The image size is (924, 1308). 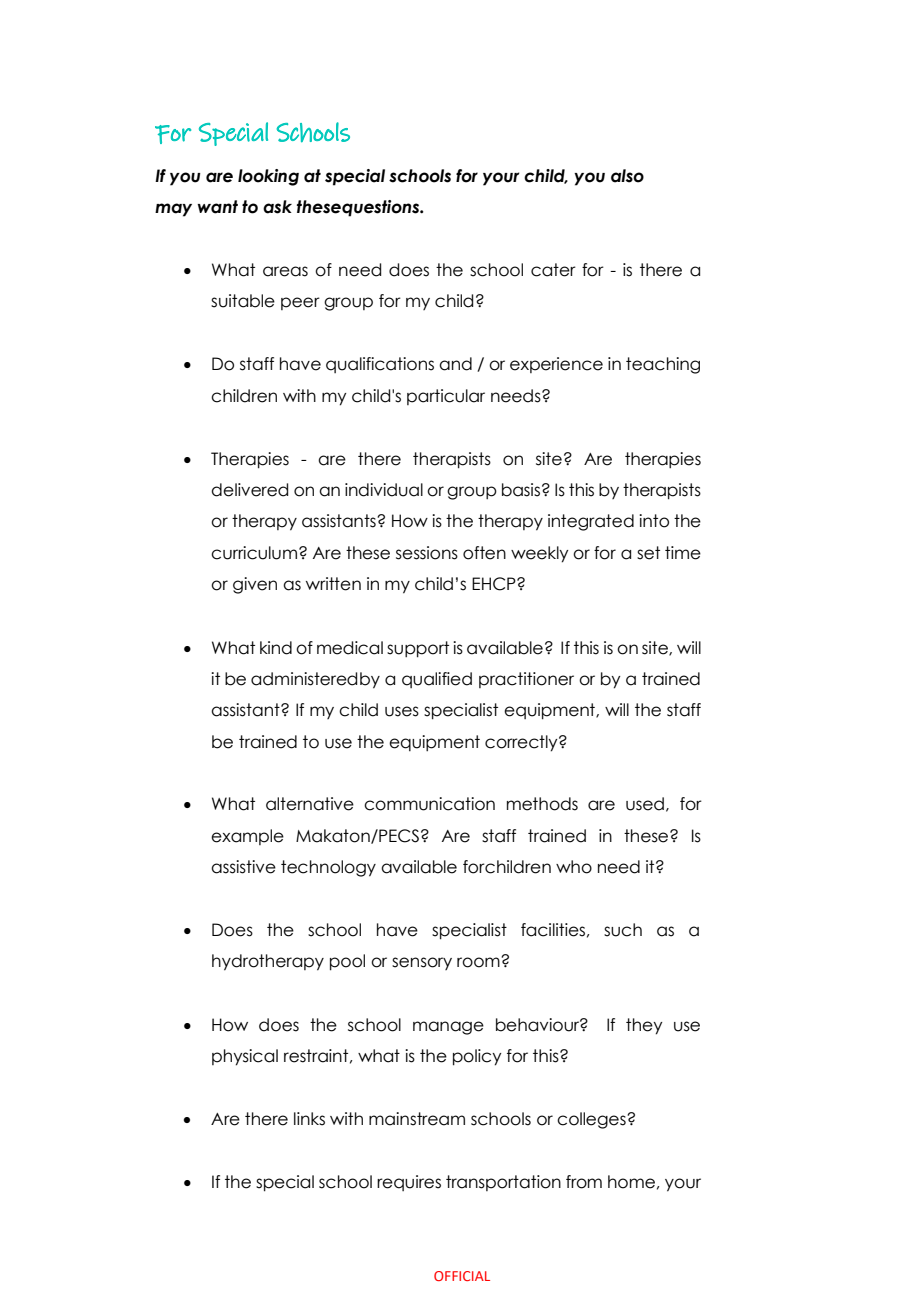 I want to click on they, so click(x=644, y=1026).
